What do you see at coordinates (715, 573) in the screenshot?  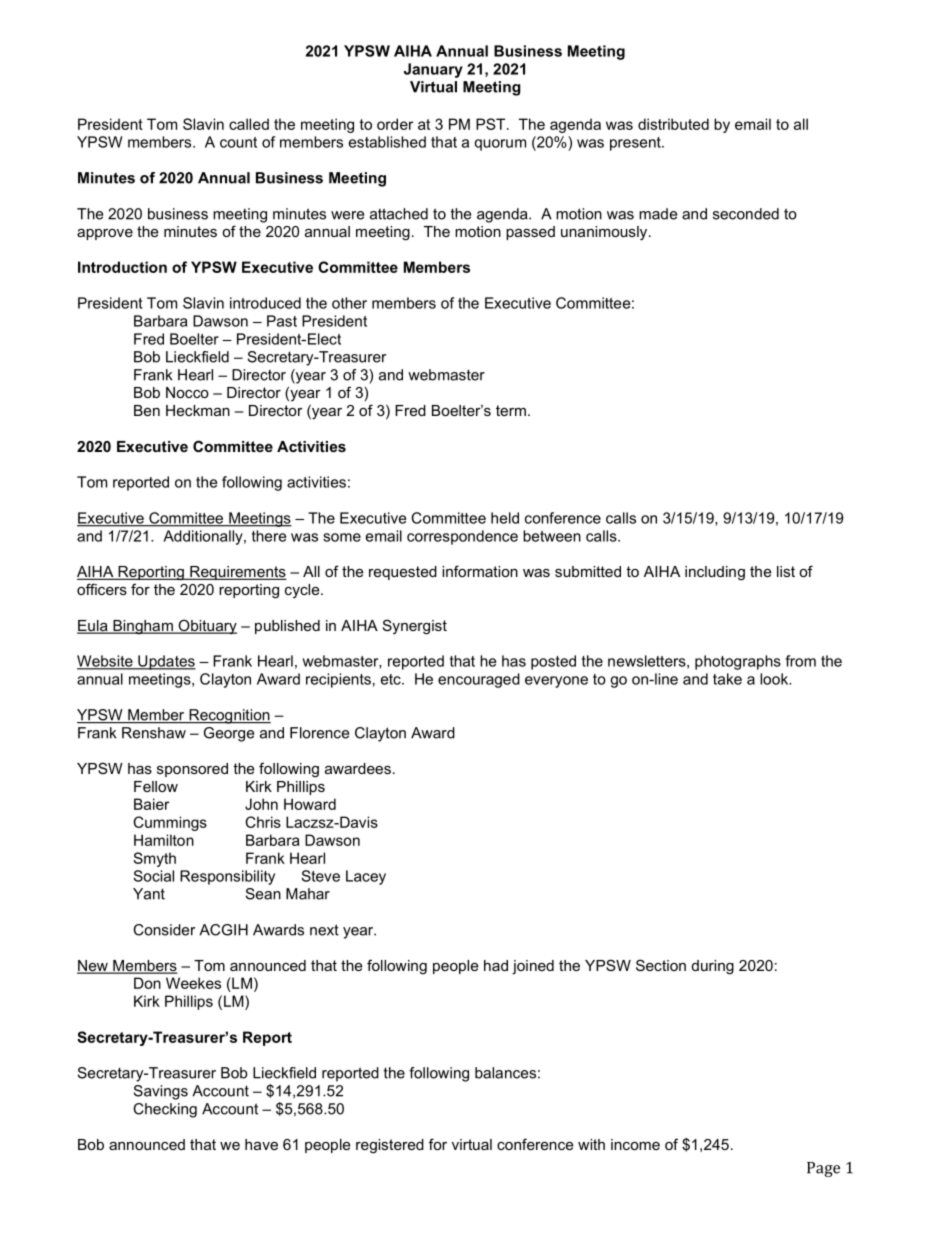 I see `including` at bounding box center [715, 573].
